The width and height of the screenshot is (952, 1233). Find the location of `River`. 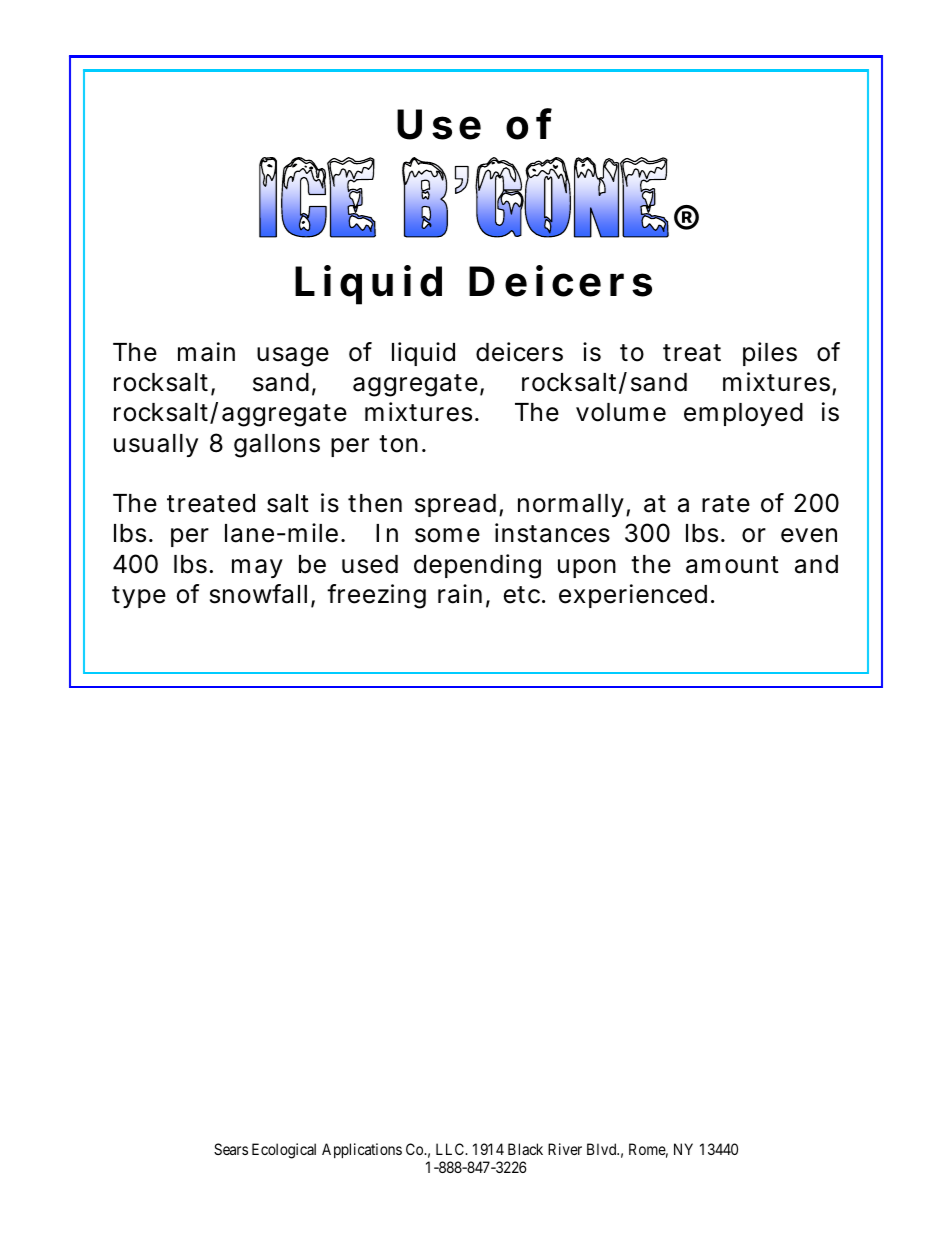

River is located at coordinates (565, 1149).
